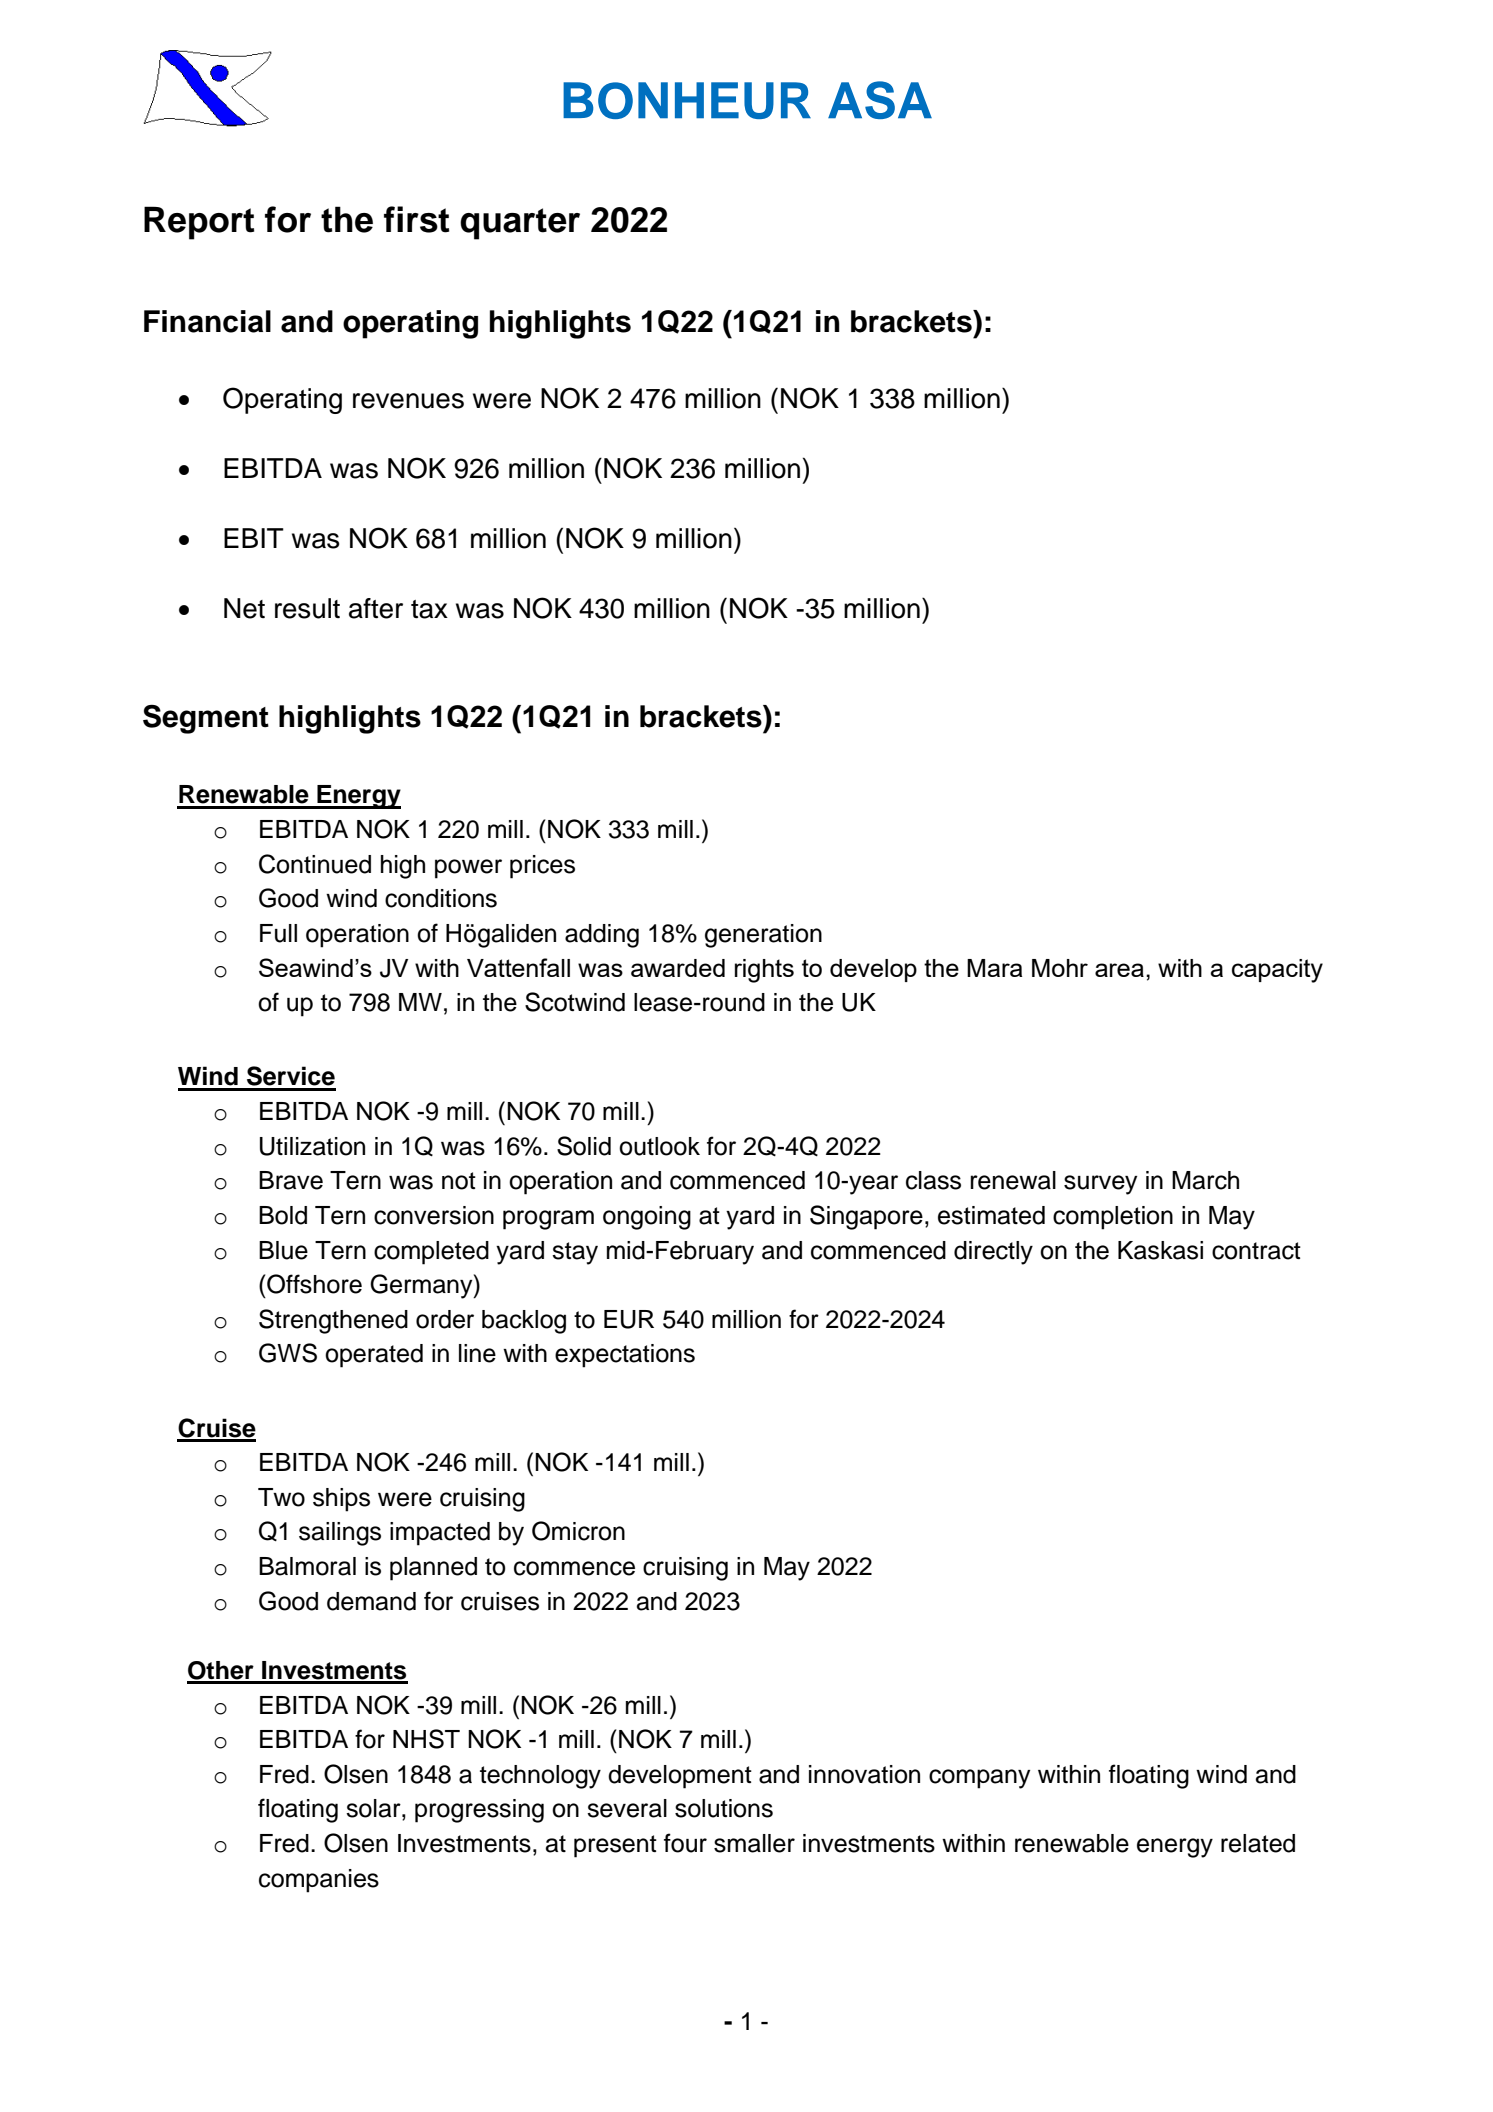  I want to click on ongoing, so click(647, 1218).
